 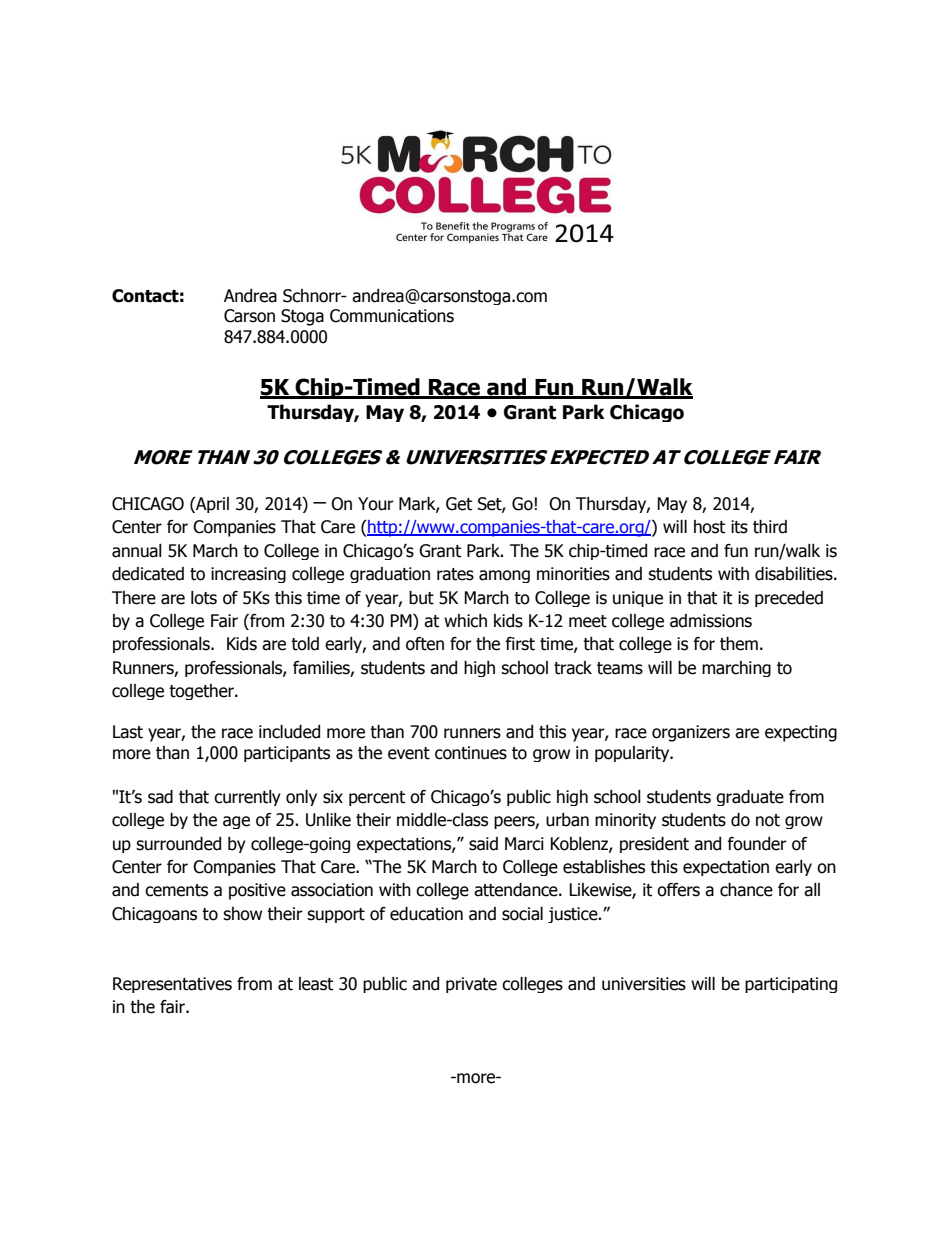 I want to click on private, so click(x=471, y=985).
